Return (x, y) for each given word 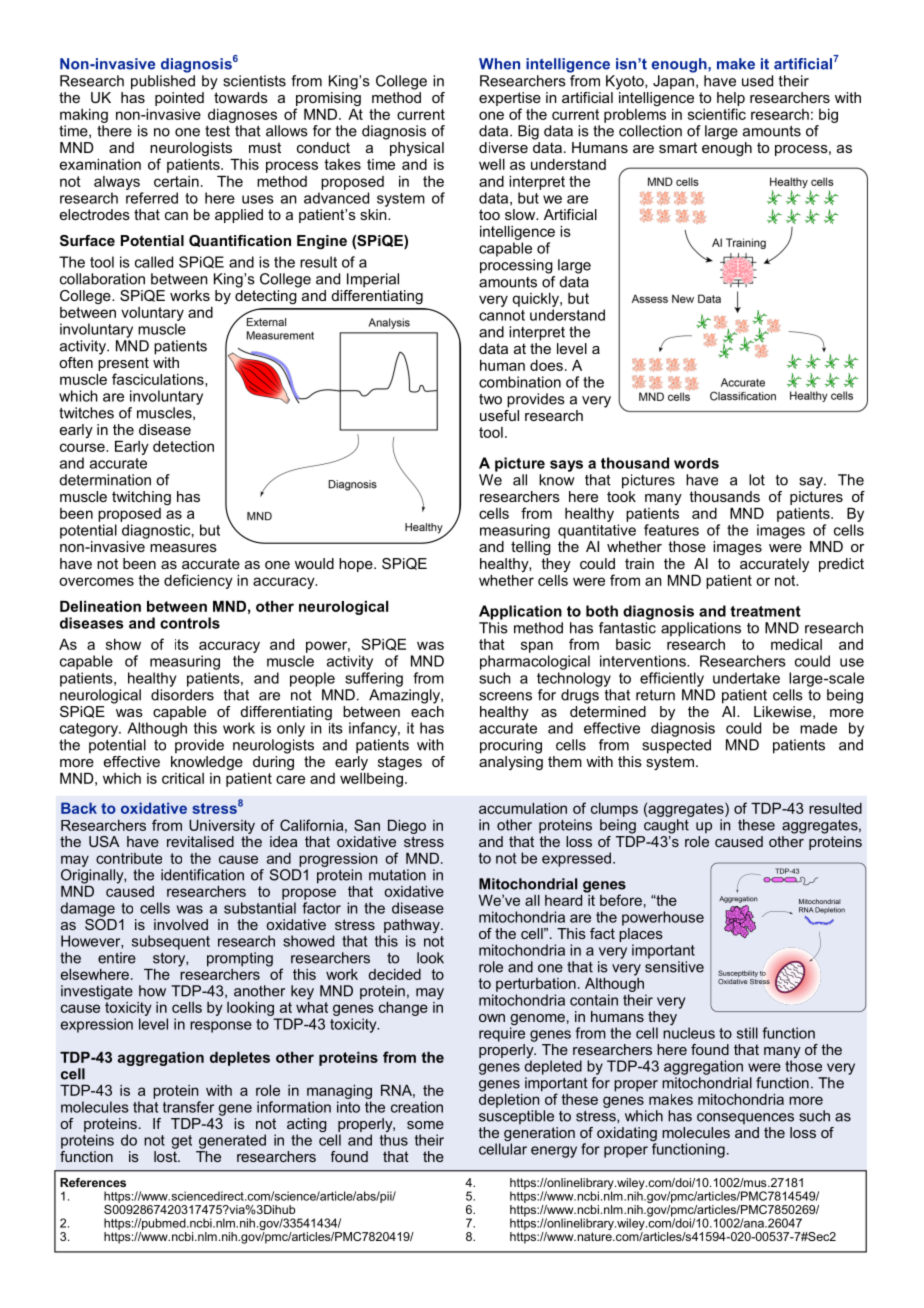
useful (499, 414)
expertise (510, 99)
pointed (179, 99)
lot (757, 480)
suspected (676, 746)
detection (183, 446)
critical (183, 778)
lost (166, 1155)
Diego (407, 827)
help (731, 99)
